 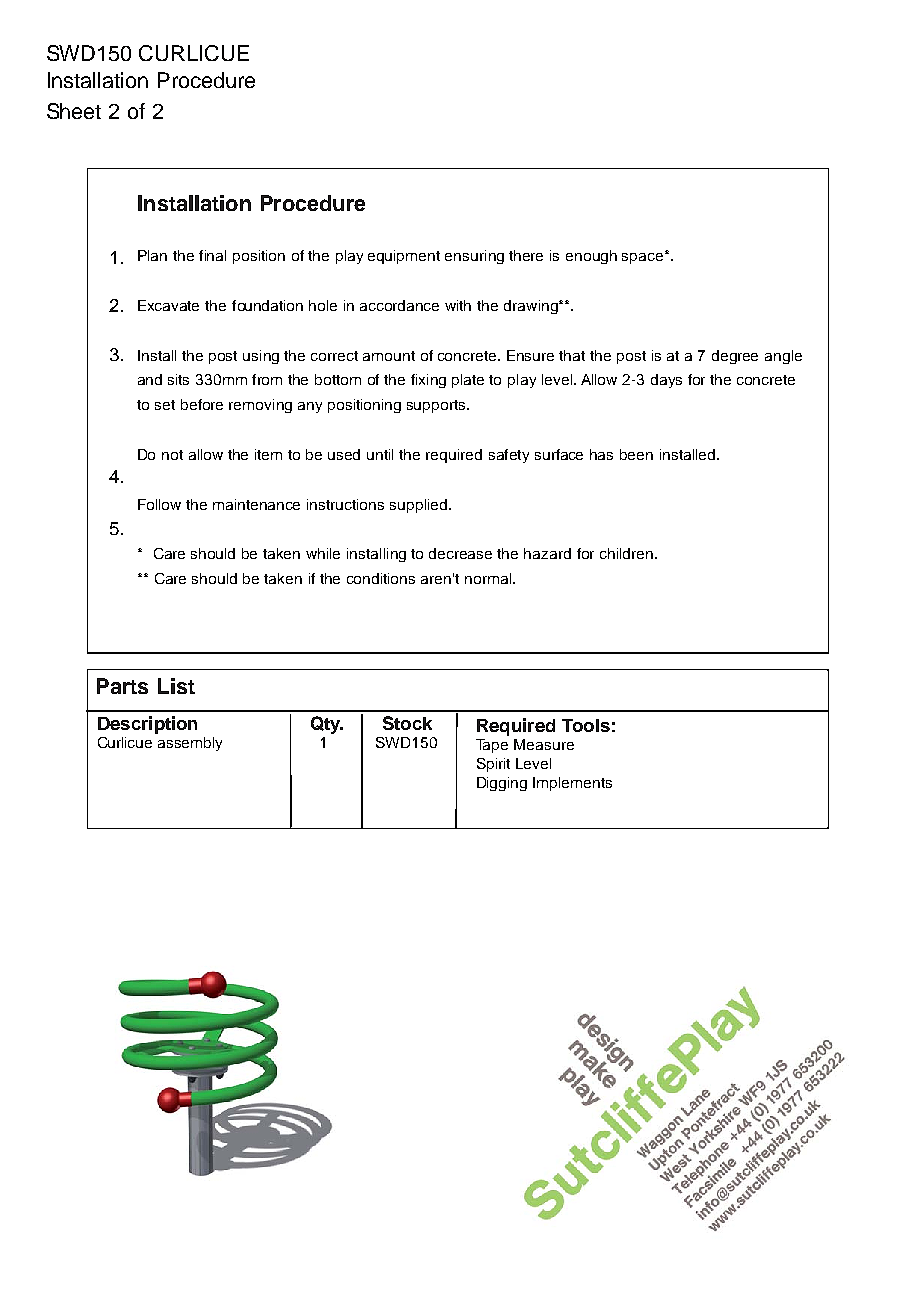 What do you see at coordinates (644, 257) in the image?
I see `space` at bounding box center [644, 257].
